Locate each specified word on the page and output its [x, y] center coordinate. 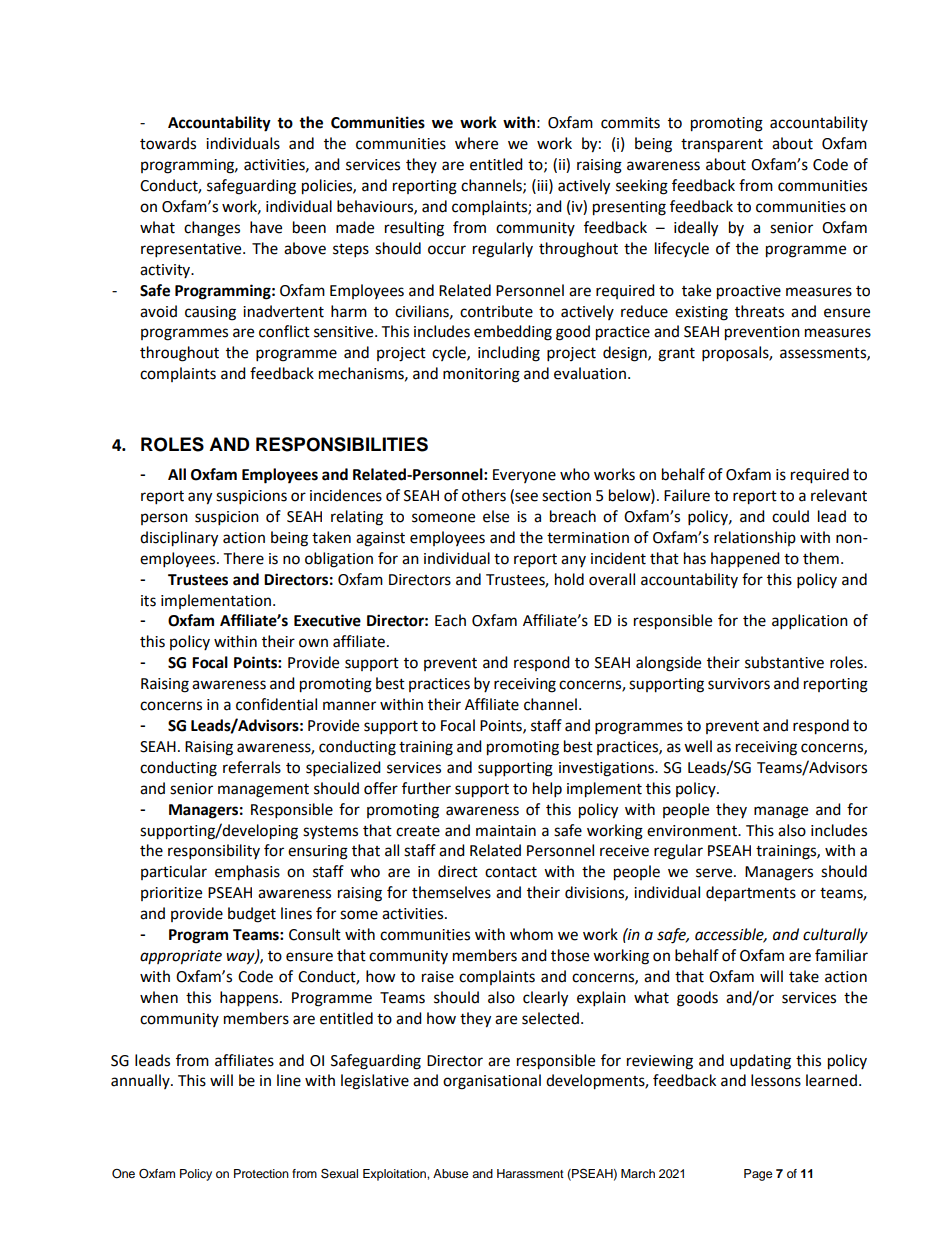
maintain [506, 831]
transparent [722, 146]
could [790, 516]
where [476, 143]
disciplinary [179, 539]
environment [693, 831]
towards [168, 143]
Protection [261, 1173]
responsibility [214, 852]
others [484, 495]
